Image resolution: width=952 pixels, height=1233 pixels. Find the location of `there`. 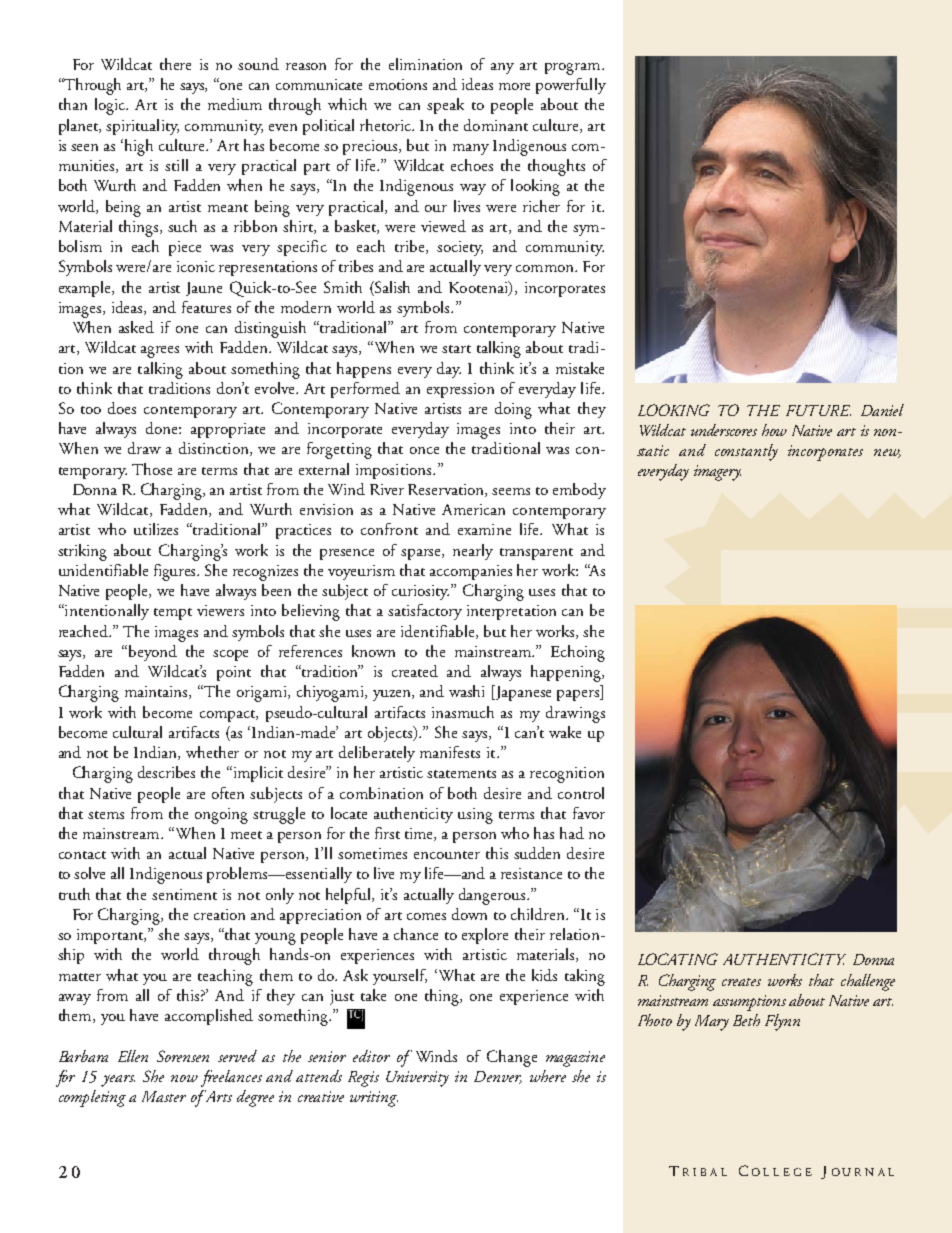

there is located at coordinates (175, 64).
